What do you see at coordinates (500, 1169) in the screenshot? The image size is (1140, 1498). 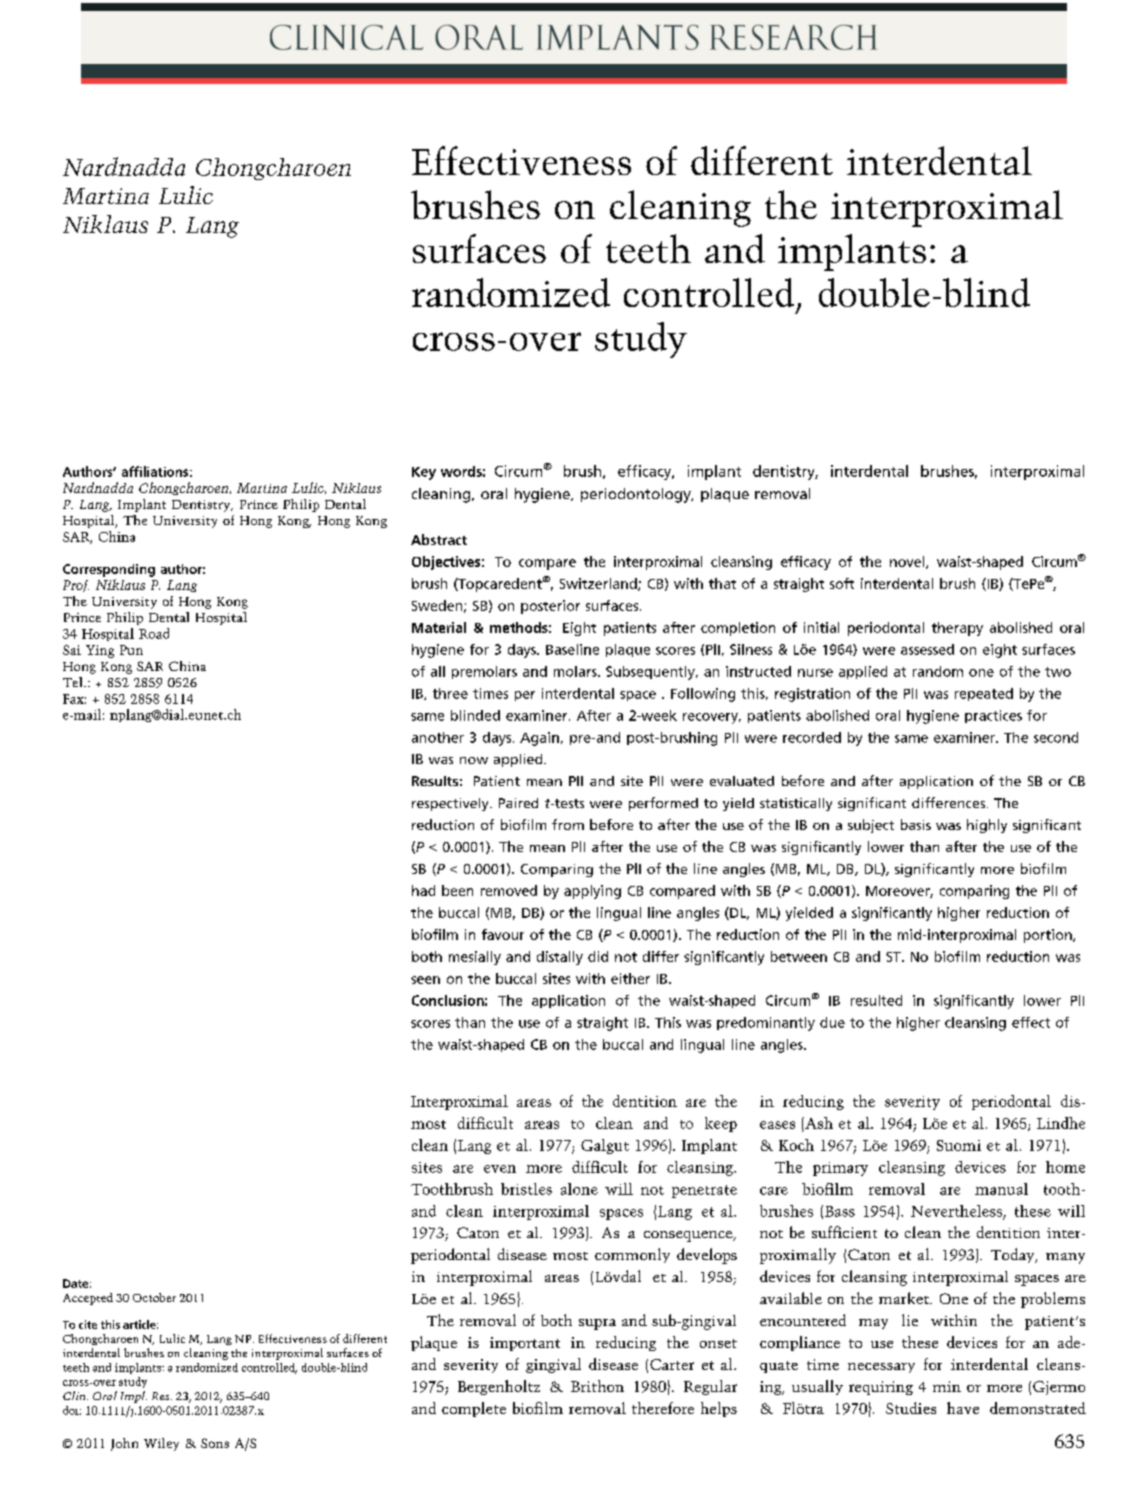 I see `even` at bounding box center [500, 1169].
